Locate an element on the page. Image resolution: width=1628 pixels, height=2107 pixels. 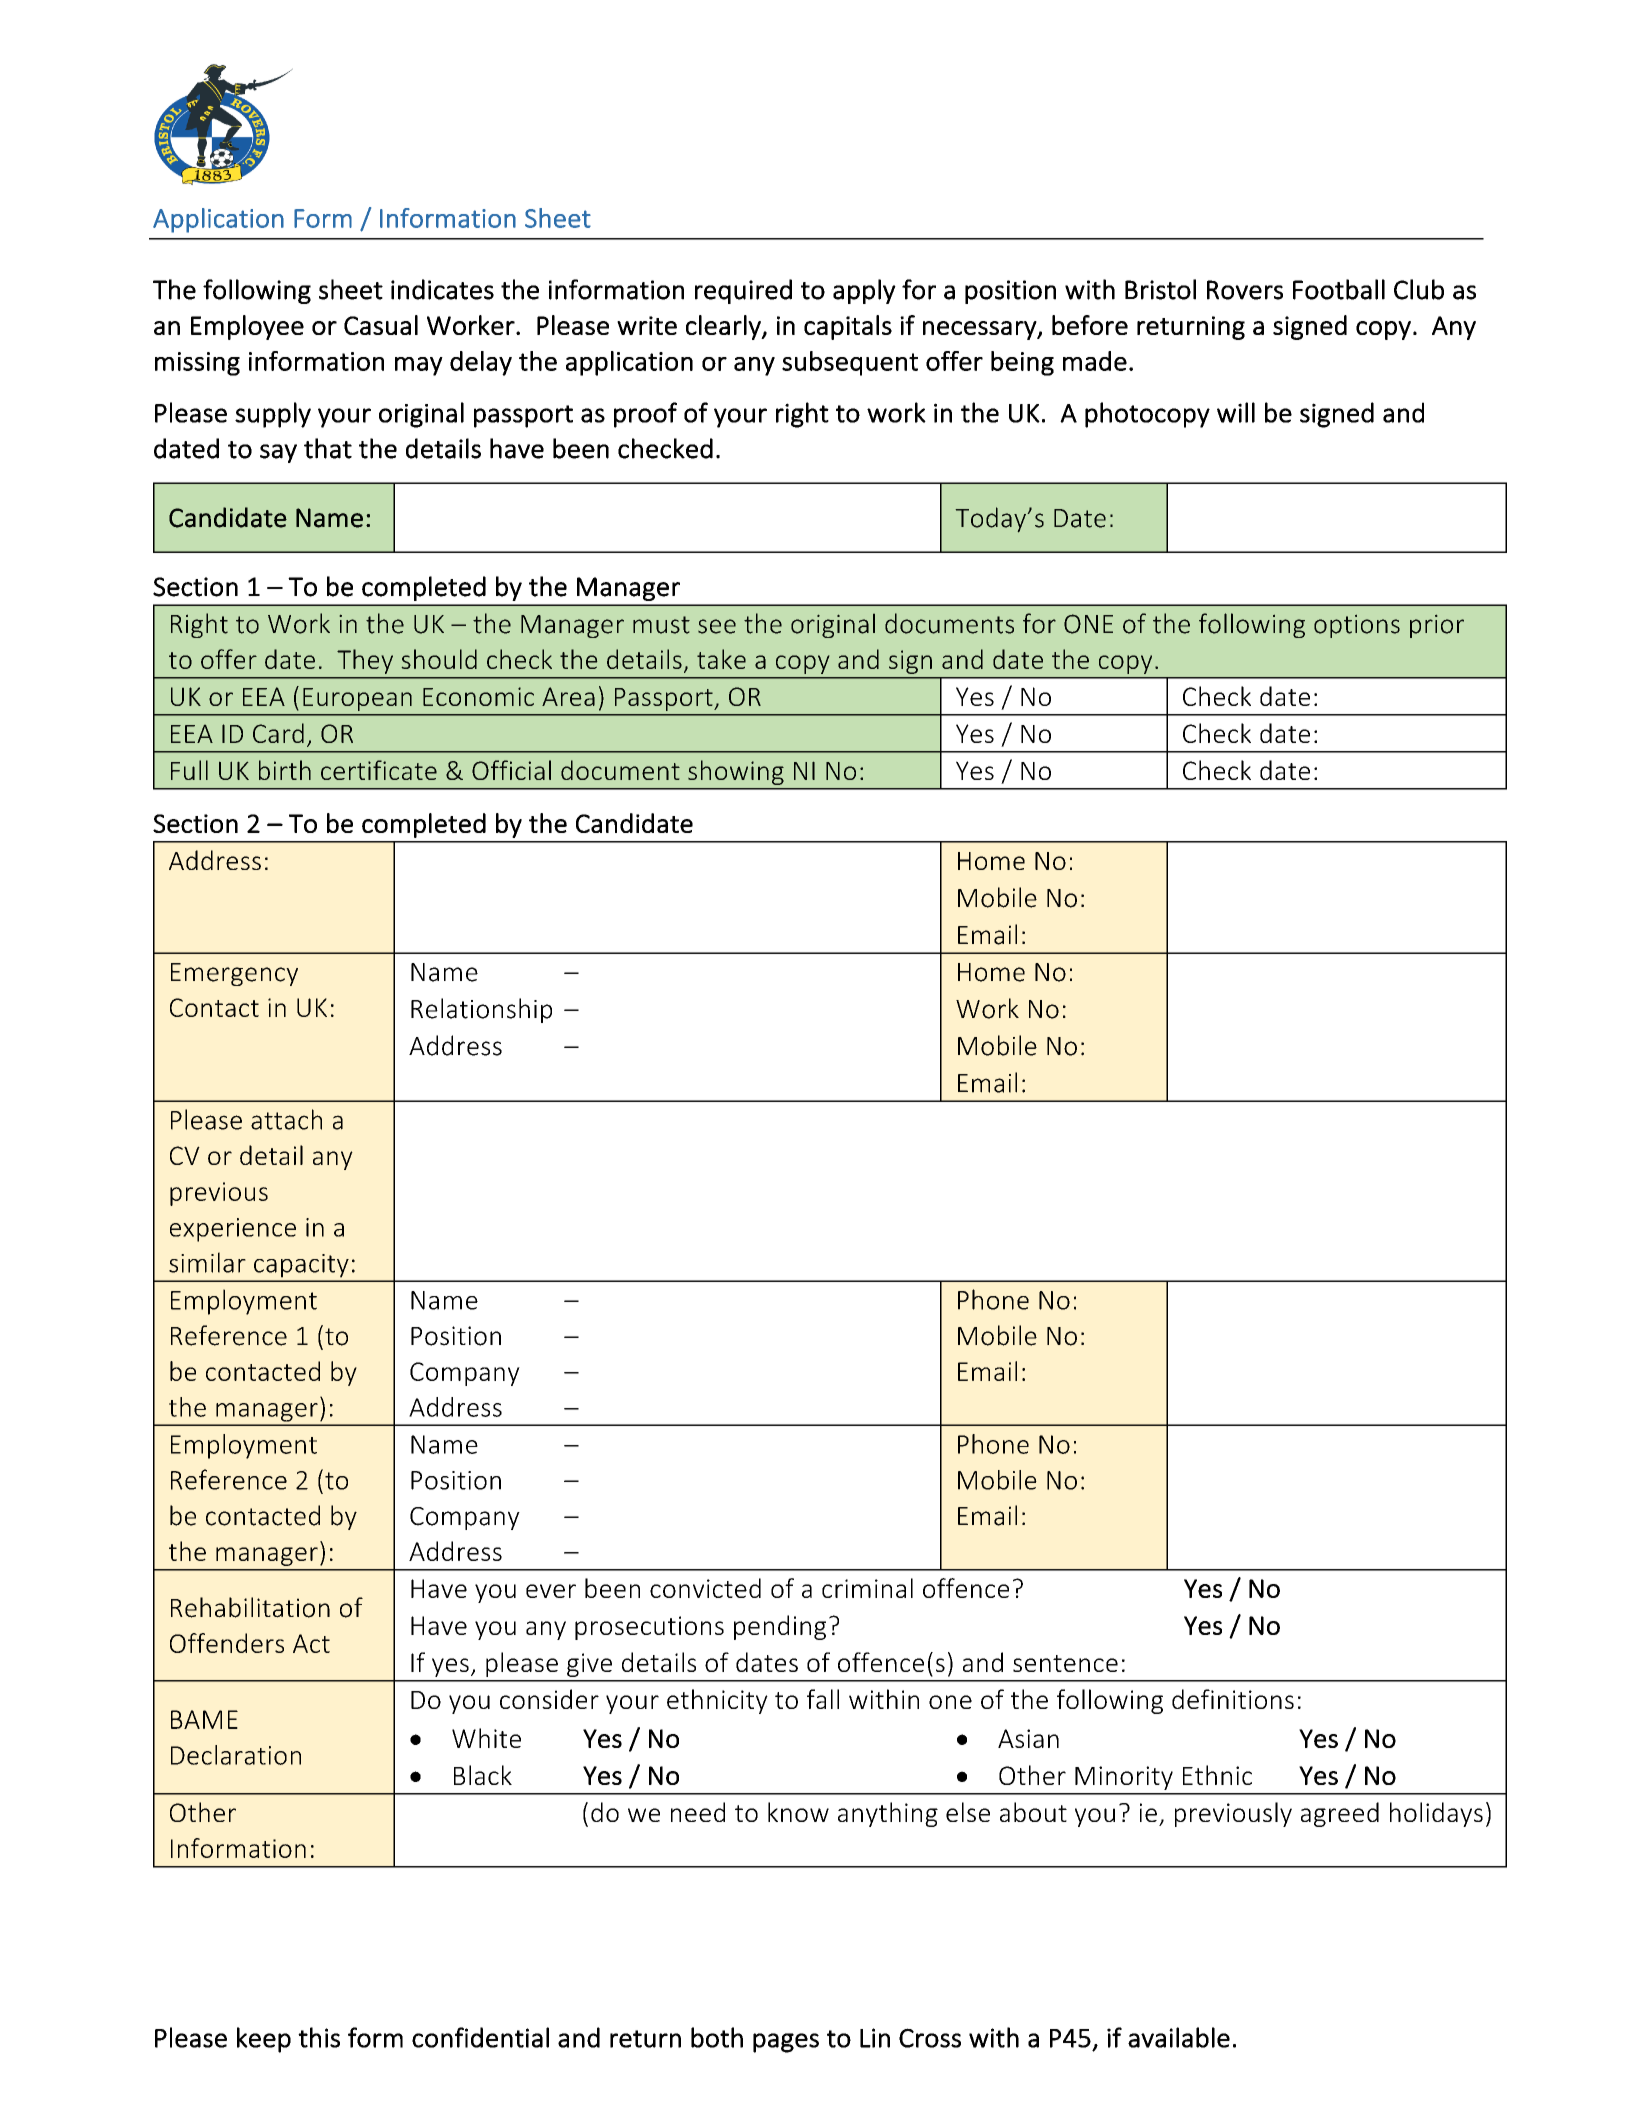
capitals is located at coordinates (848, 327).
